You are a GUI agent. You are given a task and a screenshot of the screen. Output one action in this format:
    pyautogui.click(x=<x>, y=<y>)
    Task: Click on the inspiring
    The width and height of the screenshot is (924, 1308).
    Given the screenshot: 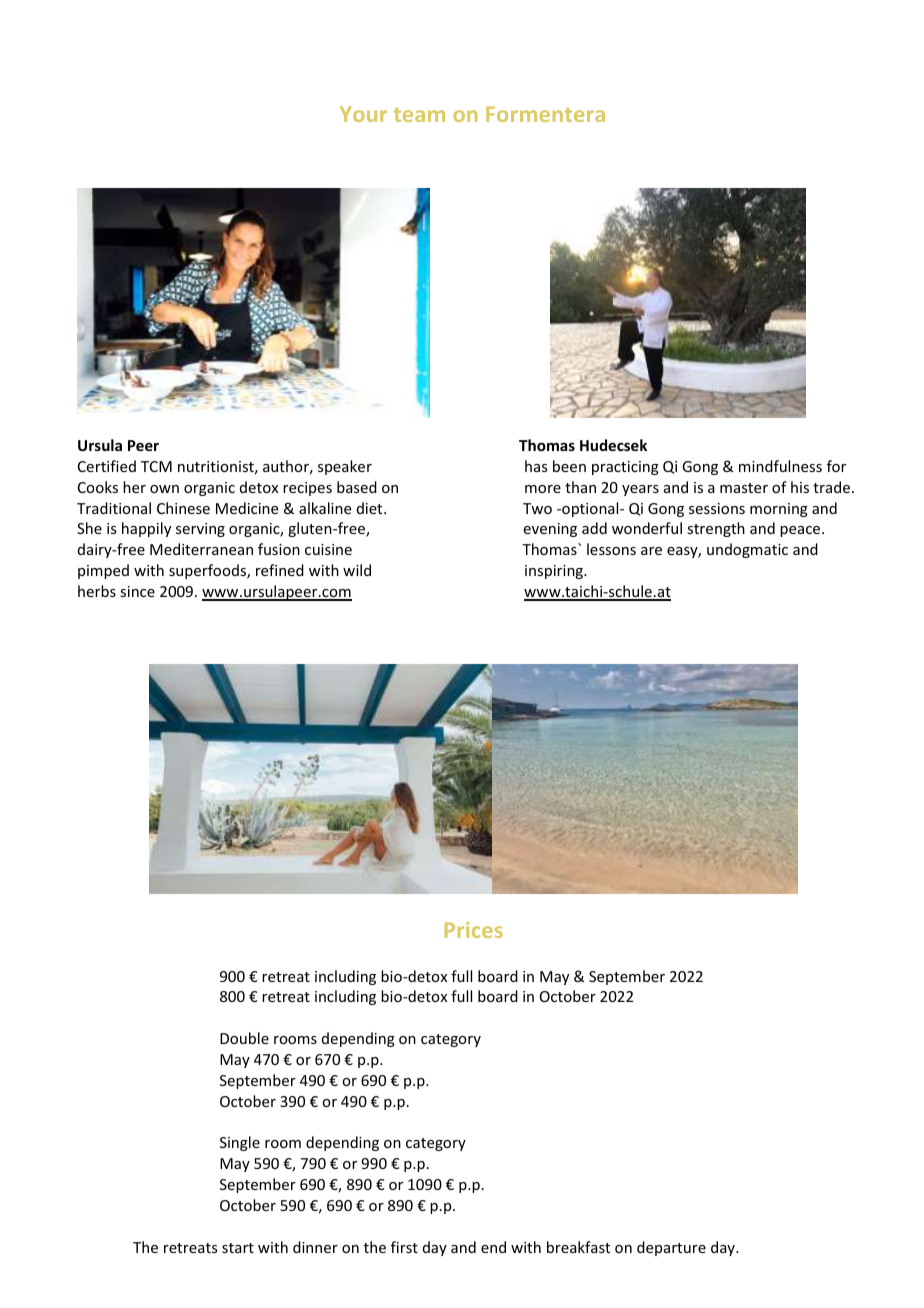 What is the action you would take?
    pyautogui.click(x=555, y=572)
